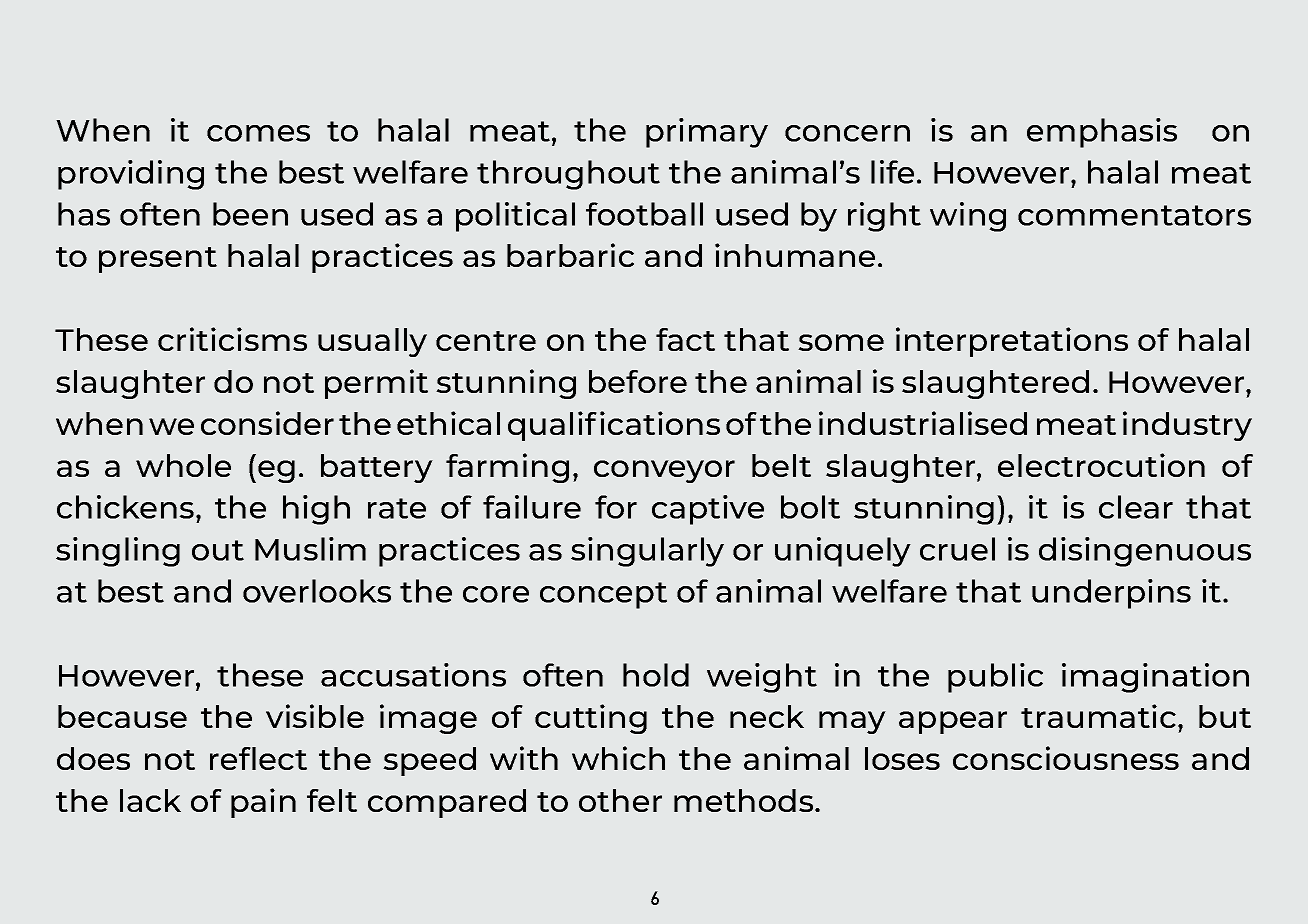 The width and height of the screenshot is (1308, 924). What do you see at coordinates (183, 465) in the screenshot?
I see `whole` at bounding box center [183, 465].
